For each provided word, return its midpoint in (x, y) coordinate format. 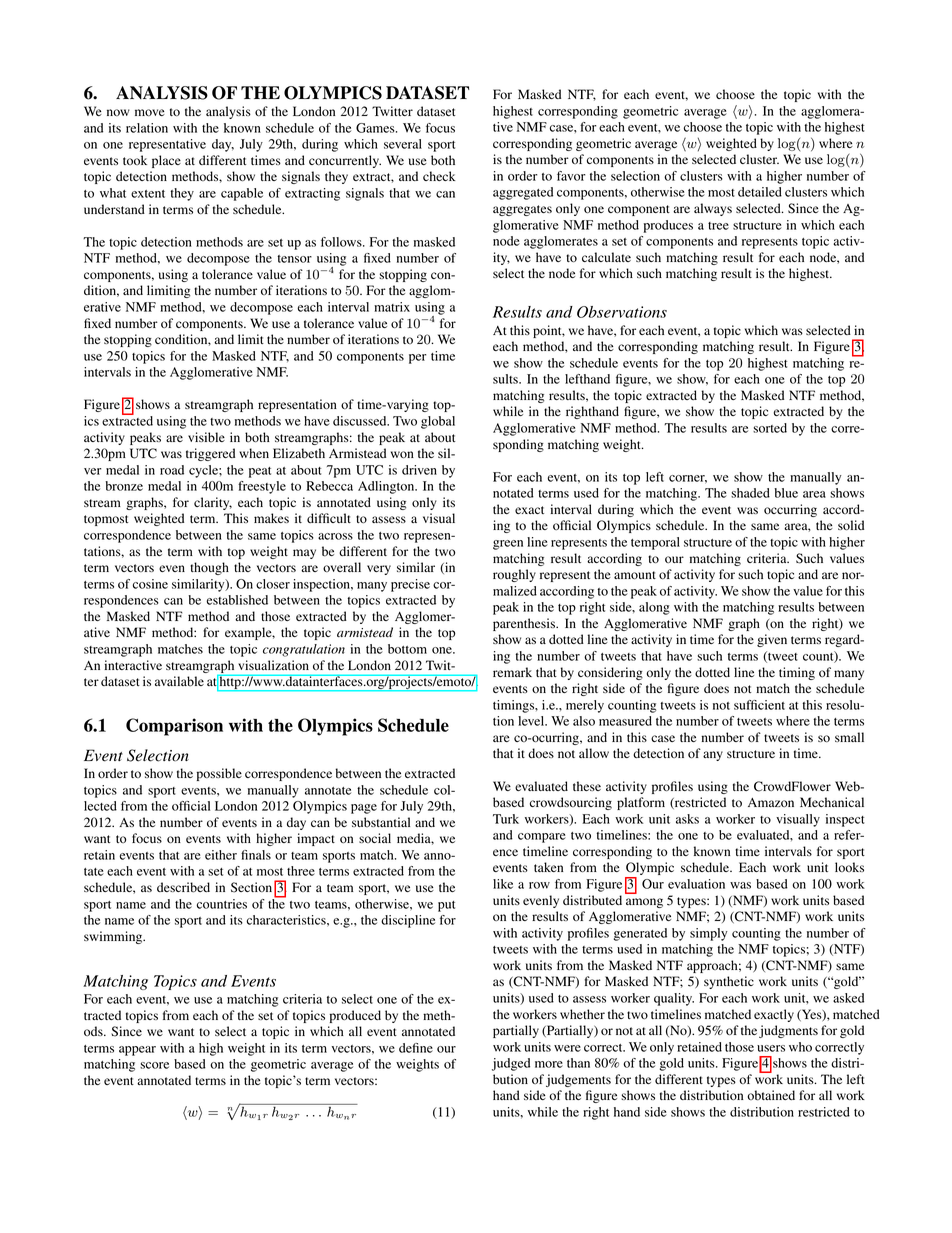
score (154, 1065)
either (221, 855)
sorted (770, 428)
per (417, 359)
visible (206, 437)
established (237, 600)
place (166, 161)
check (439, 176)
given (772, 640)
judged (511, 1064)
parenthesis (525, 624)
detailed (760, 192)
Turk (506, 819)
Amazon (771, 802)
